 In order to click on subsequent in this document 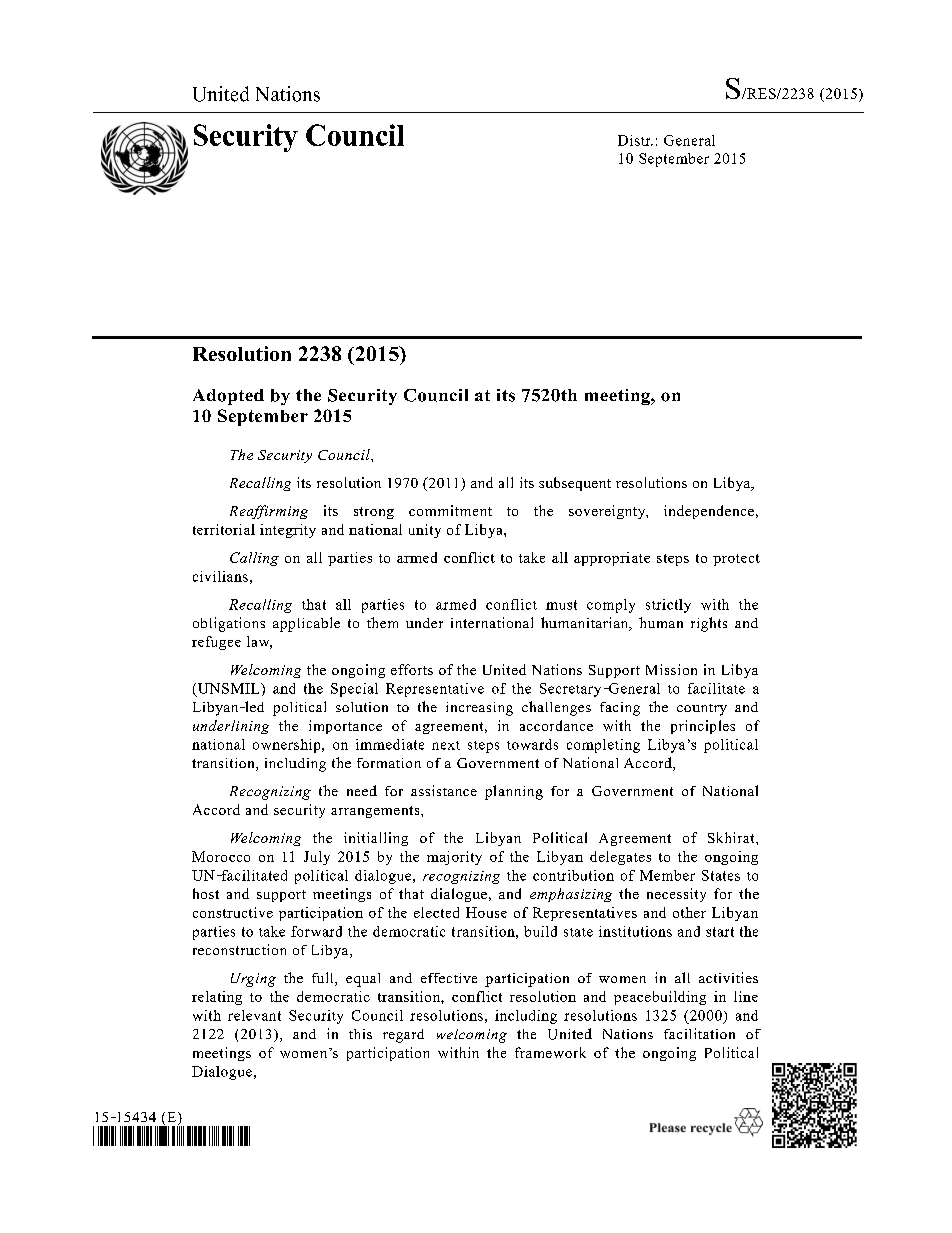, I will do `click(575, 484)`.
